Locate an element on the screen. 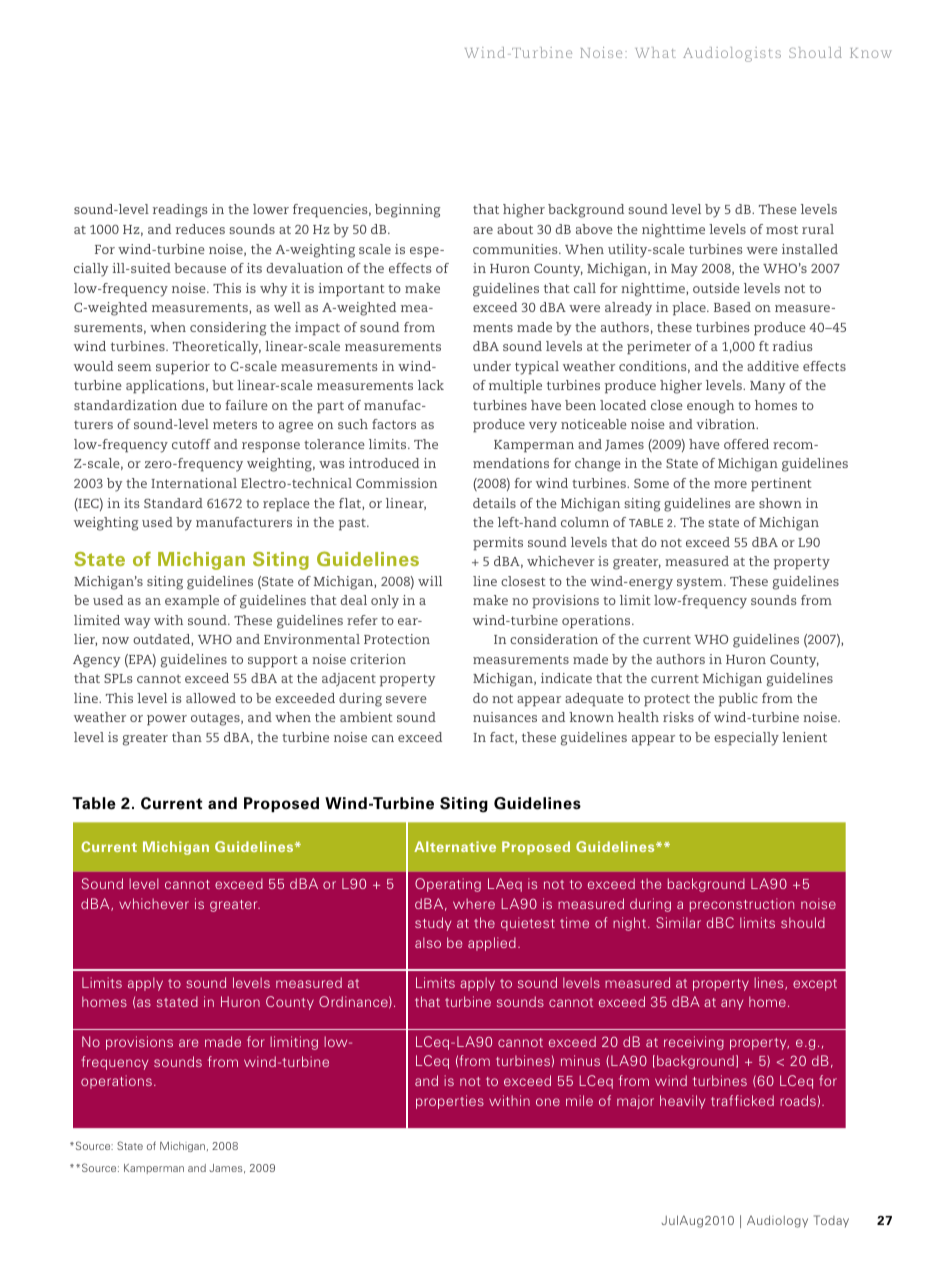  one is located at coordinates (548, 1102).
